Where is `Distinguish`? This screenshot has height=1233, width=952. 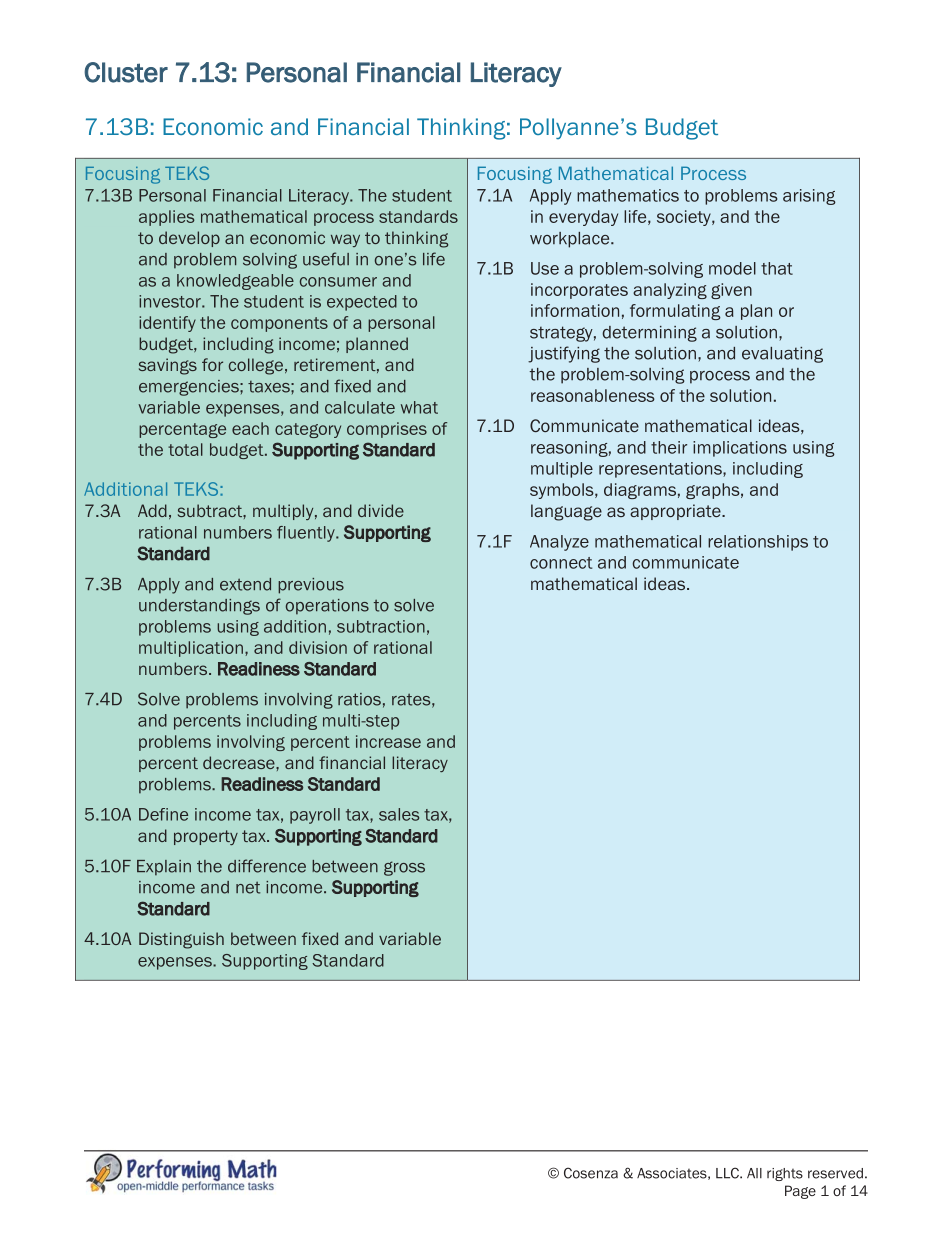
Distinguish is located at coordinates (181, 940).
